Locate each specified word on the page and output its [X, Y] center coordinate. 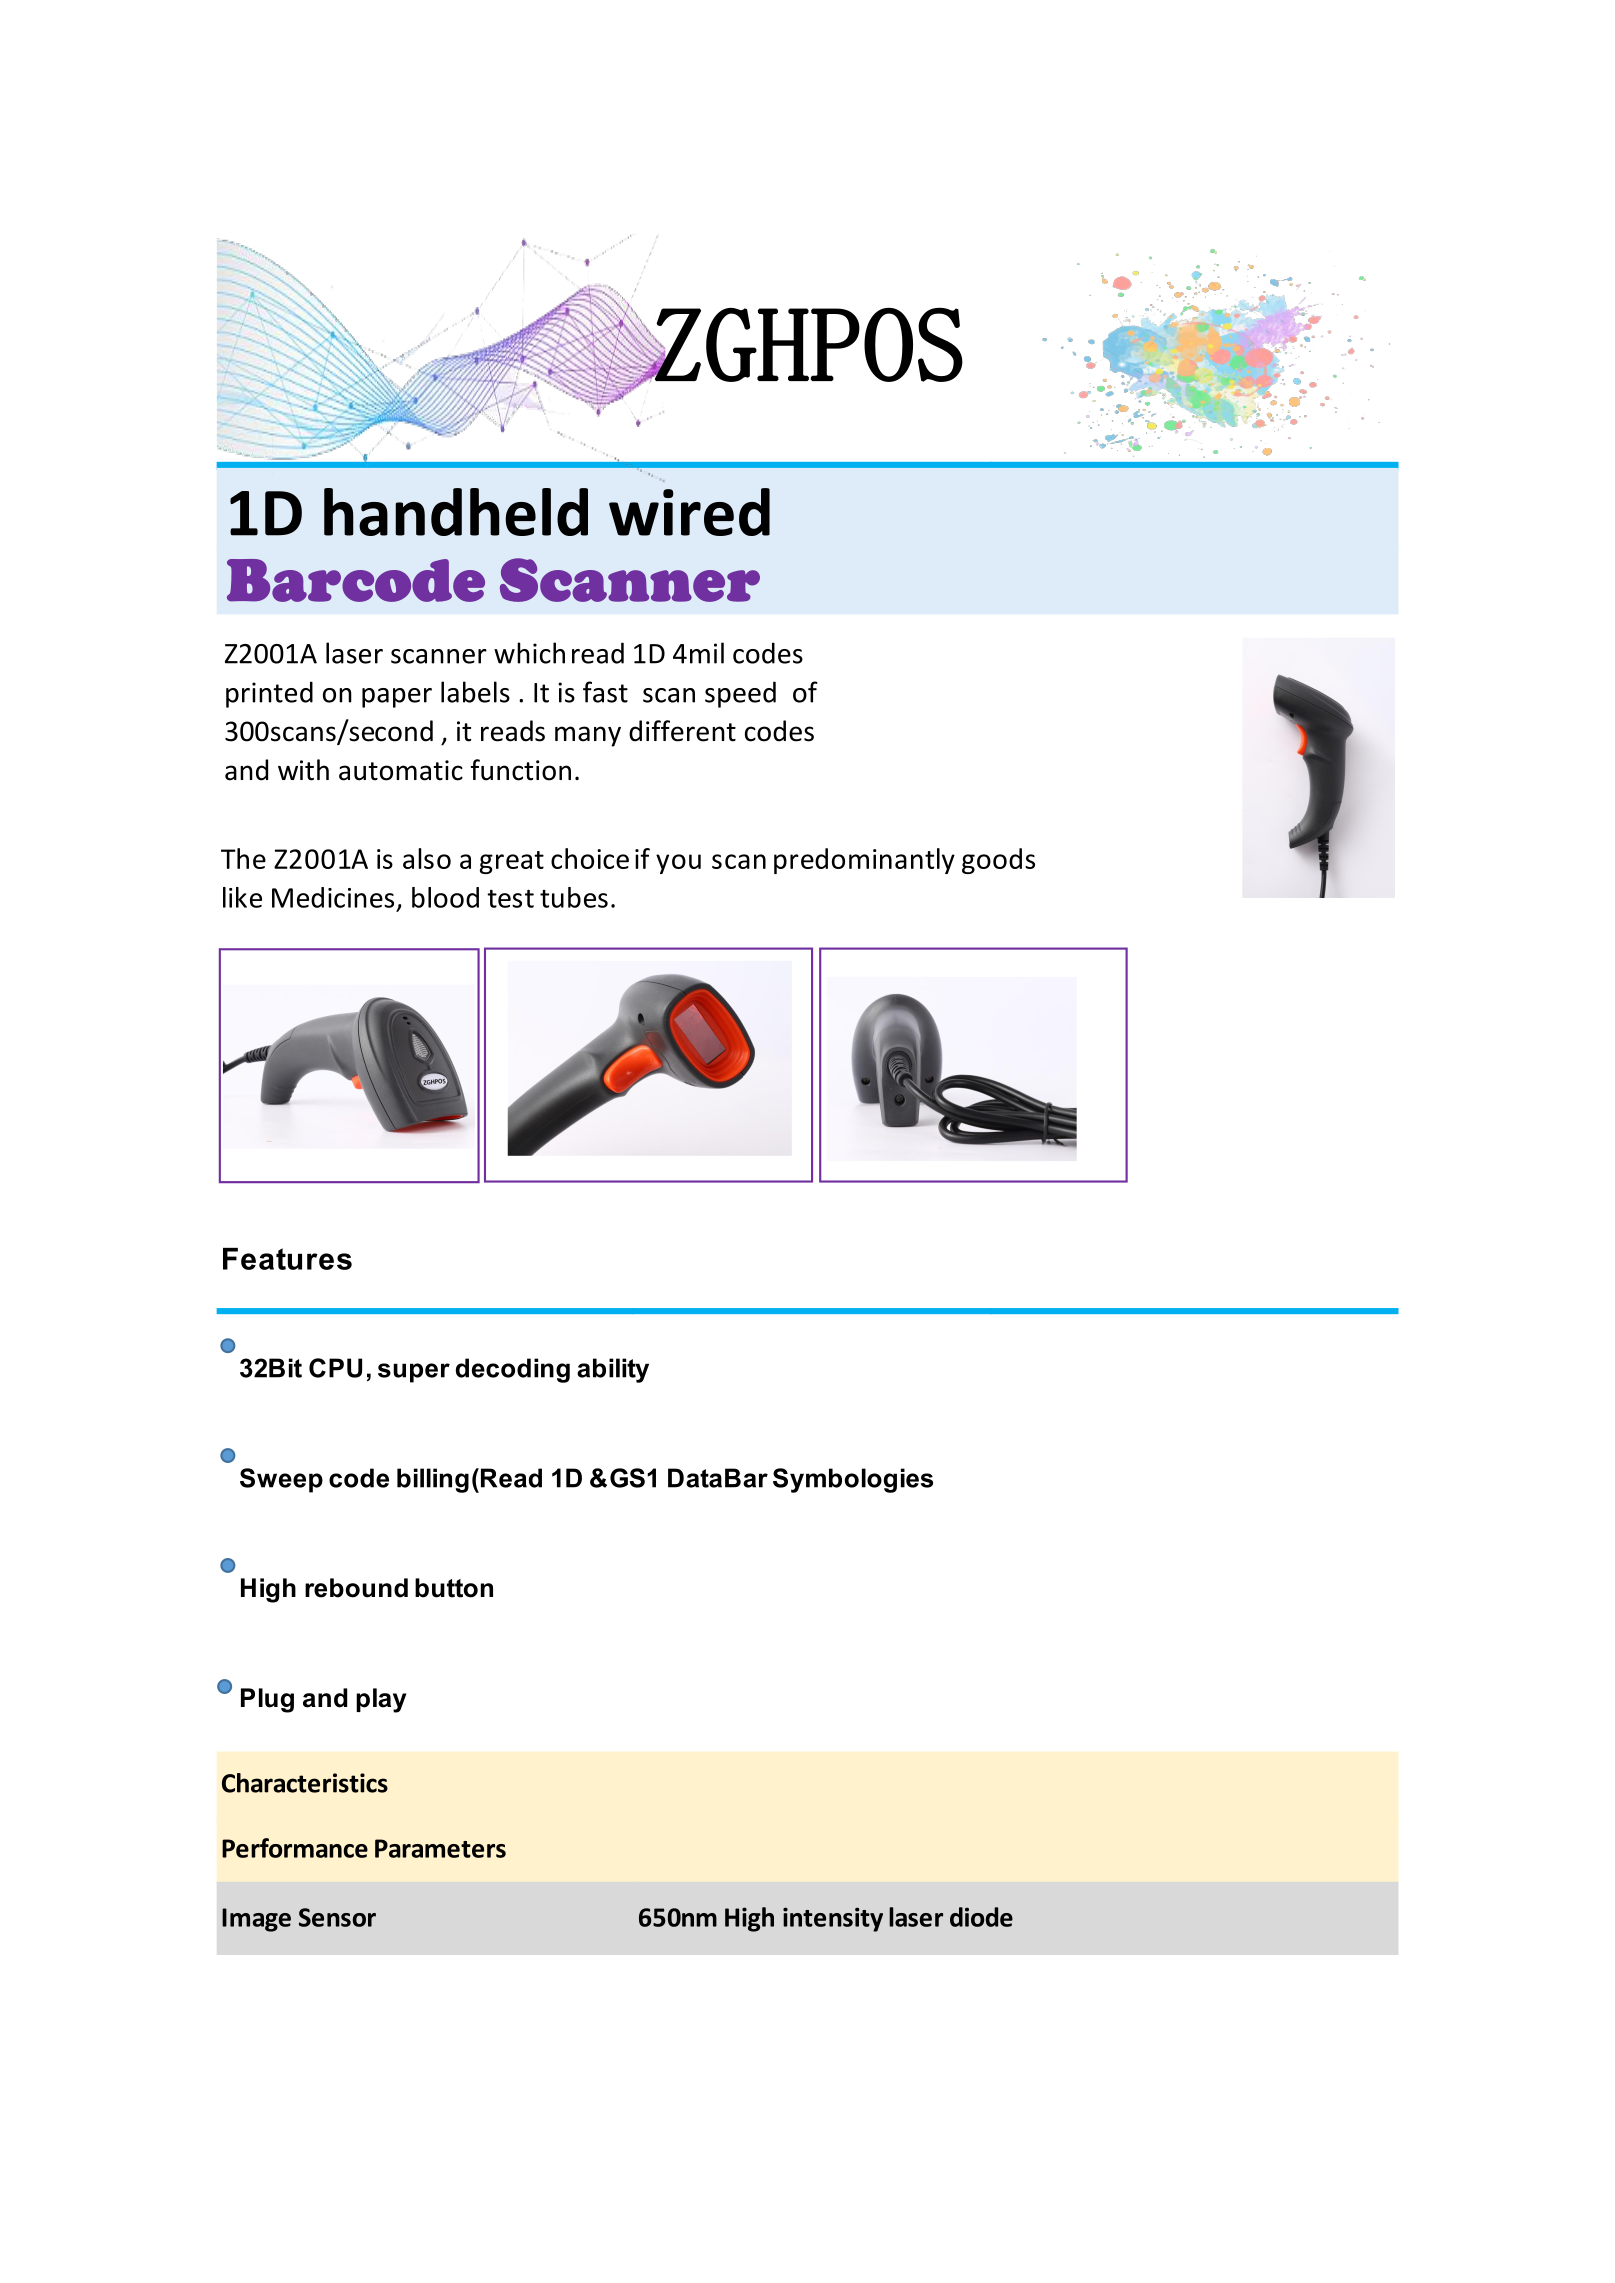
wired [689, 512]
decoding [513, 1370]
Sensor [337, 1917]
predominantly [864, 861]
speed [740, 694]
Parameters [440, 1848]
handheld [456, 512]
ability [613, 1370]
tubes [574, 897]
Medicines [333, 897]
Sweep [281, 1480]
